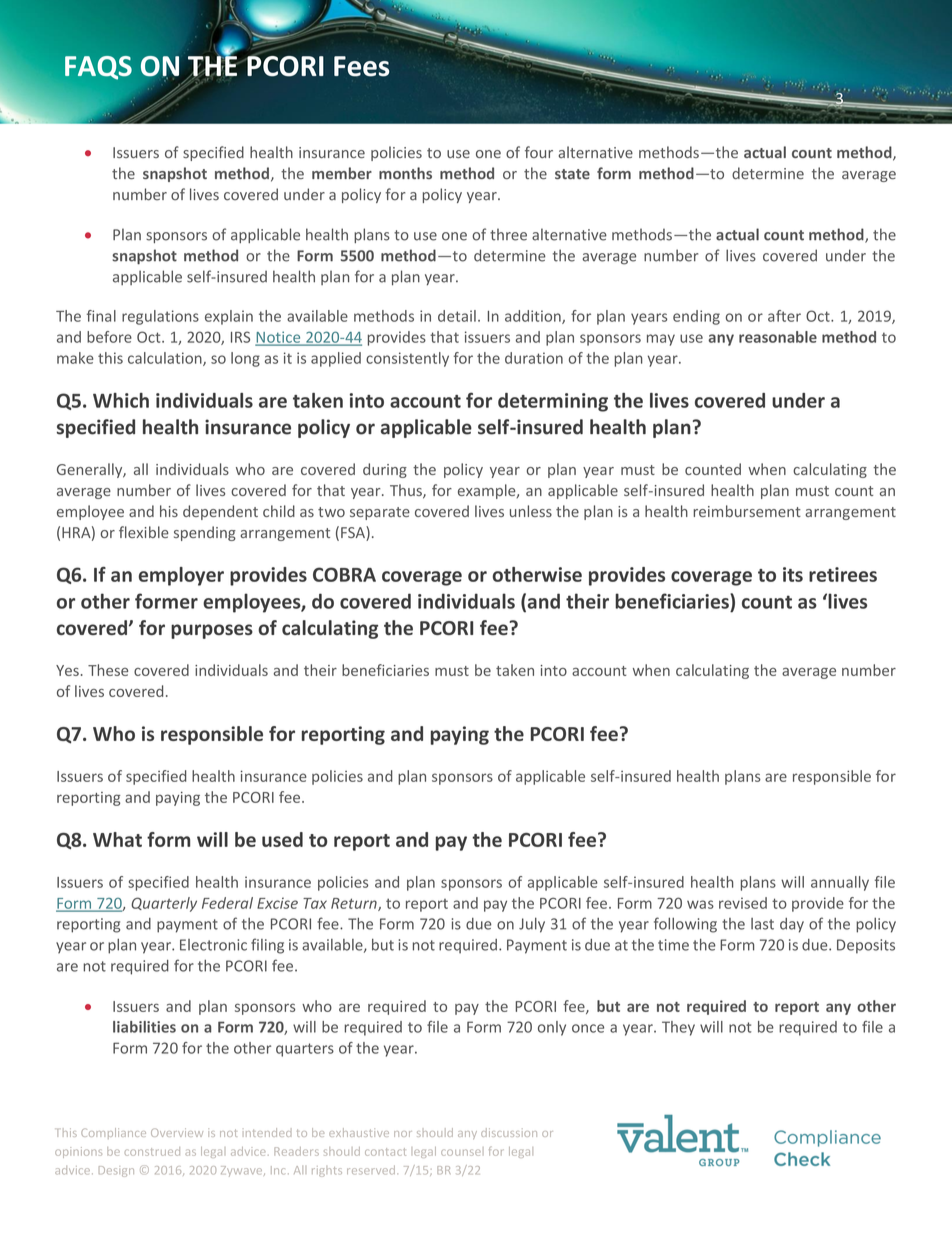 The image size is (952, 1233). I want to click on counsel, so click(462, 1151).
